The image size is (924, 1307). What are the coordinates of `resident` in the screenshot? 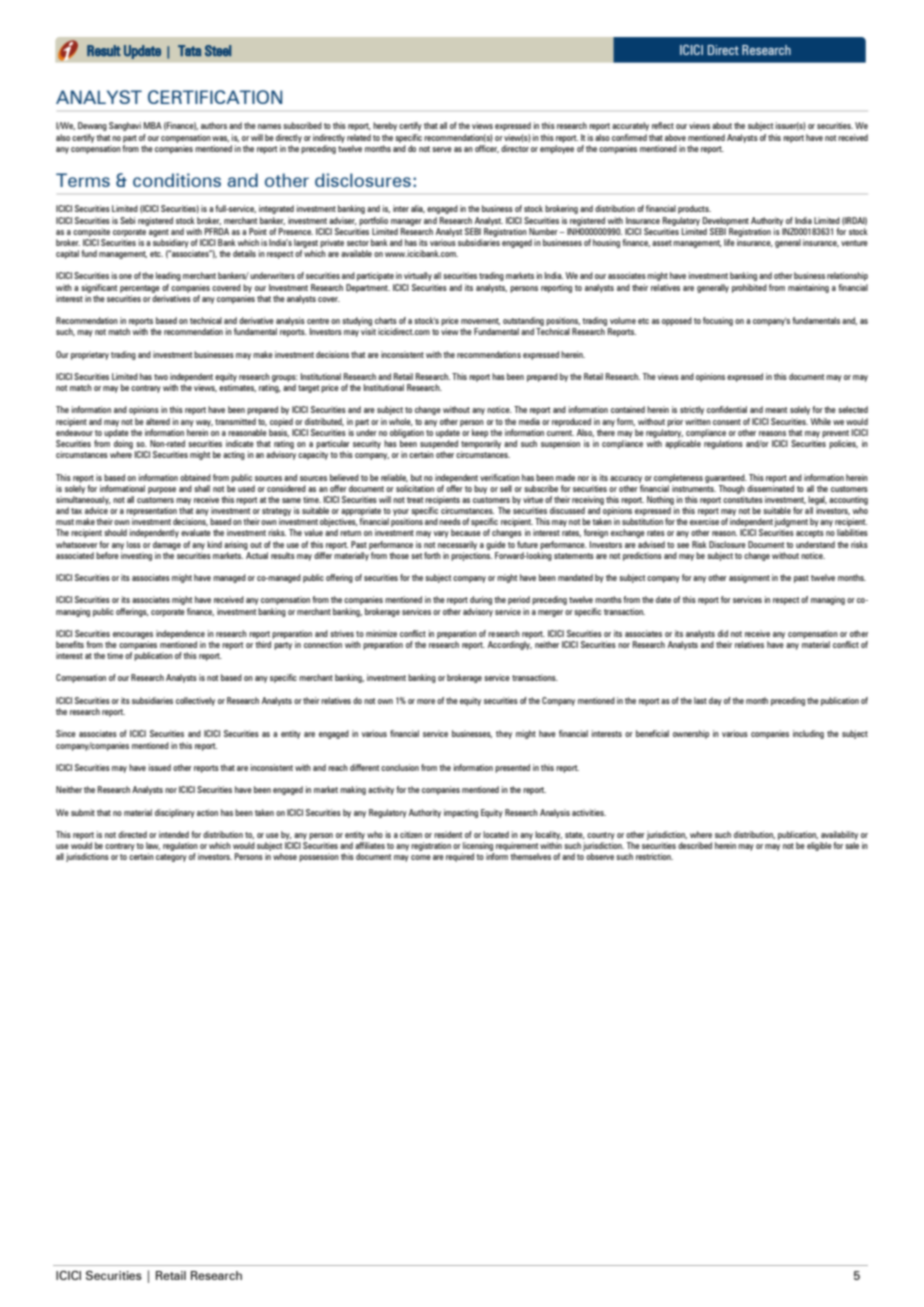 It's located at (448, 834).
